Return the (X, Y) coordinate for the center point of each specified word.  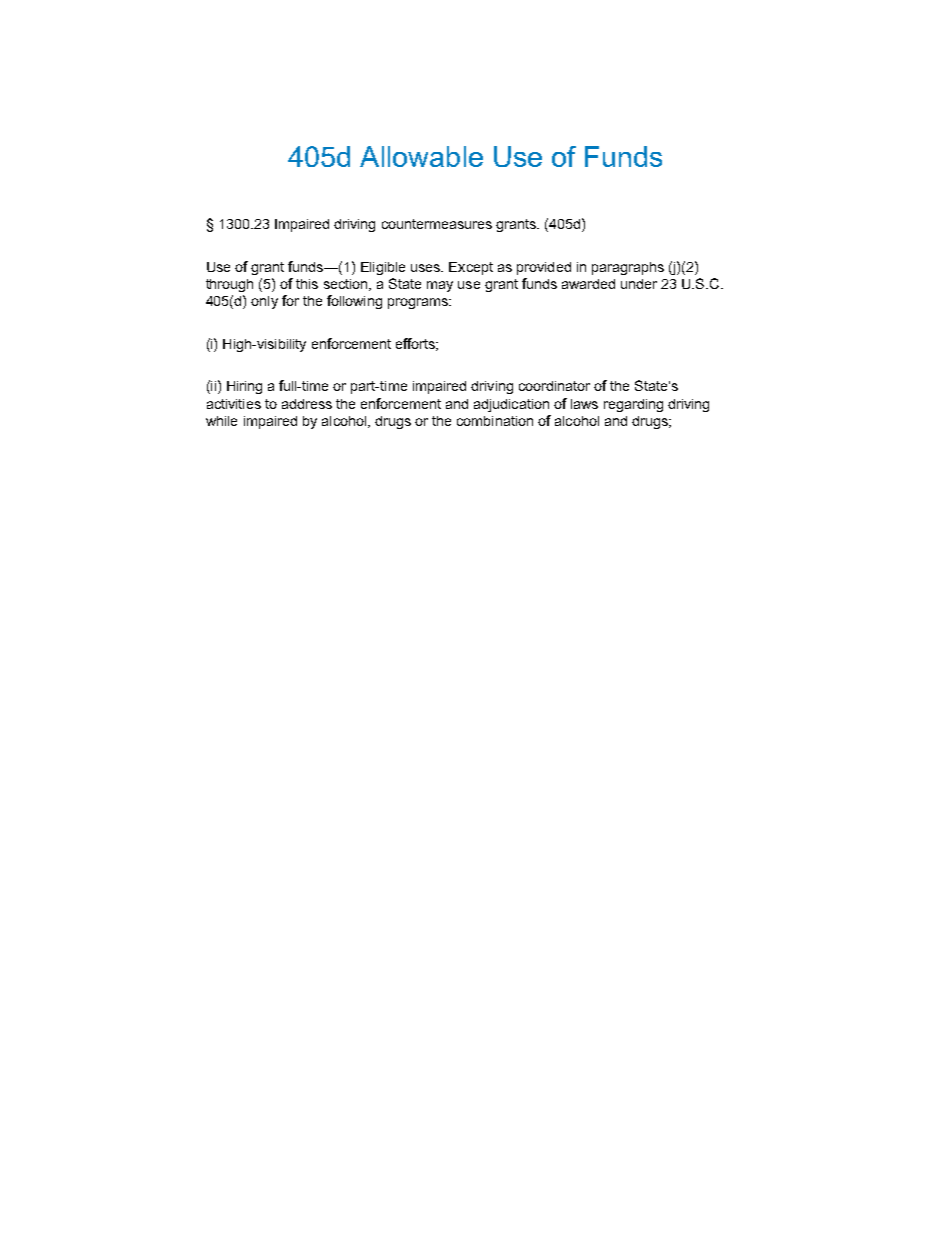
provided (544, 268)
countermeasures (437, 224)
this (307, 284)
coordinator (554, 386)
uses (427, 268)
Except (471, 268)
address (307, 404)
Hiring (244, 387)
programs (419, 303)
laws (584, 404)
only (264, 302)
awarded (588, 284)
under (639, 284)
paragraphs (628, 268)
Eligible (383, 268)
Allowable (421, 156)
